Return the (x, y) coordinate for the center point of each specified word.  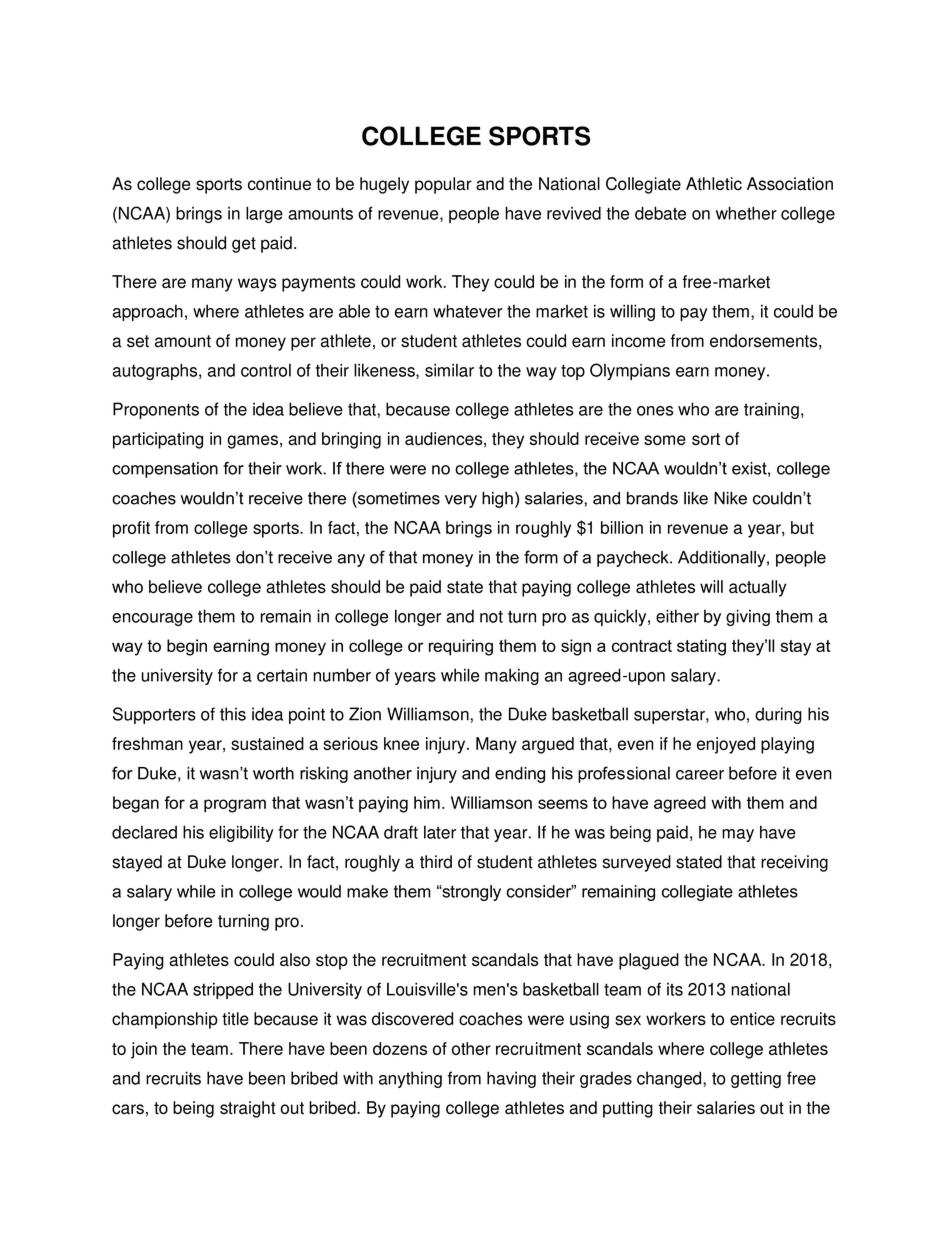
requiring (461, 647)
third (436, 862)
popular (443, 185)
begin (187, 647)
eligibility (241, 833)
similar (449, 370)
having (511, 1079)
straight (248, 1109)
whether (746, 213)
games (252, 442)
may (738, 835)
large (264, 215)
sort (706, 439)
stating (701, 647)
